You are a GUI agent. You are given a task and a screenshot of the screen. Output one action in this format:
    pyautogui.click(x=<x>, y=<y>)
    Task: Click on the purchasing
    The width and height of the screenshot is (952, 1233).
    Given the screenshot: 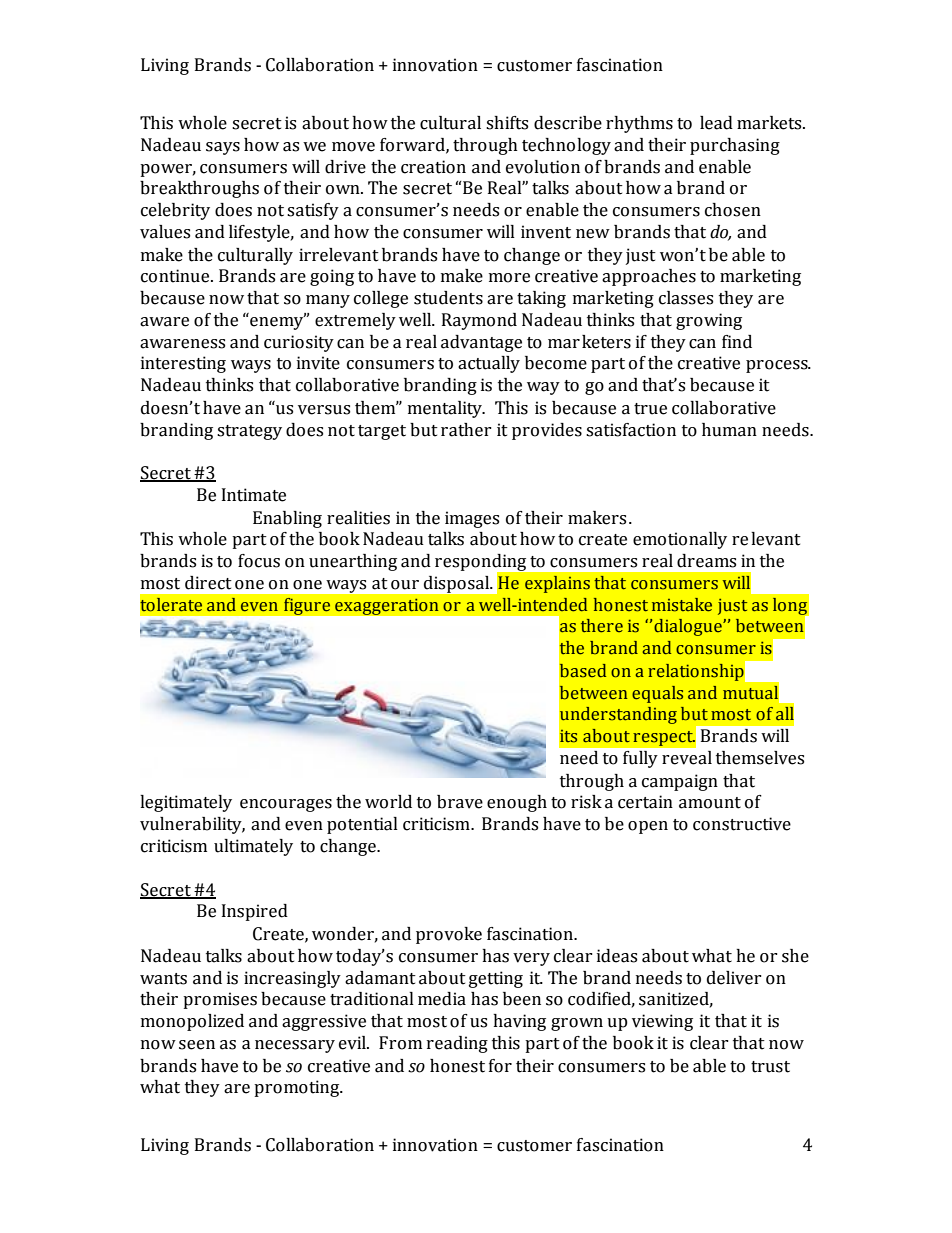 What is the action you would take?
    pyautogui.click(x=735, y=146)
